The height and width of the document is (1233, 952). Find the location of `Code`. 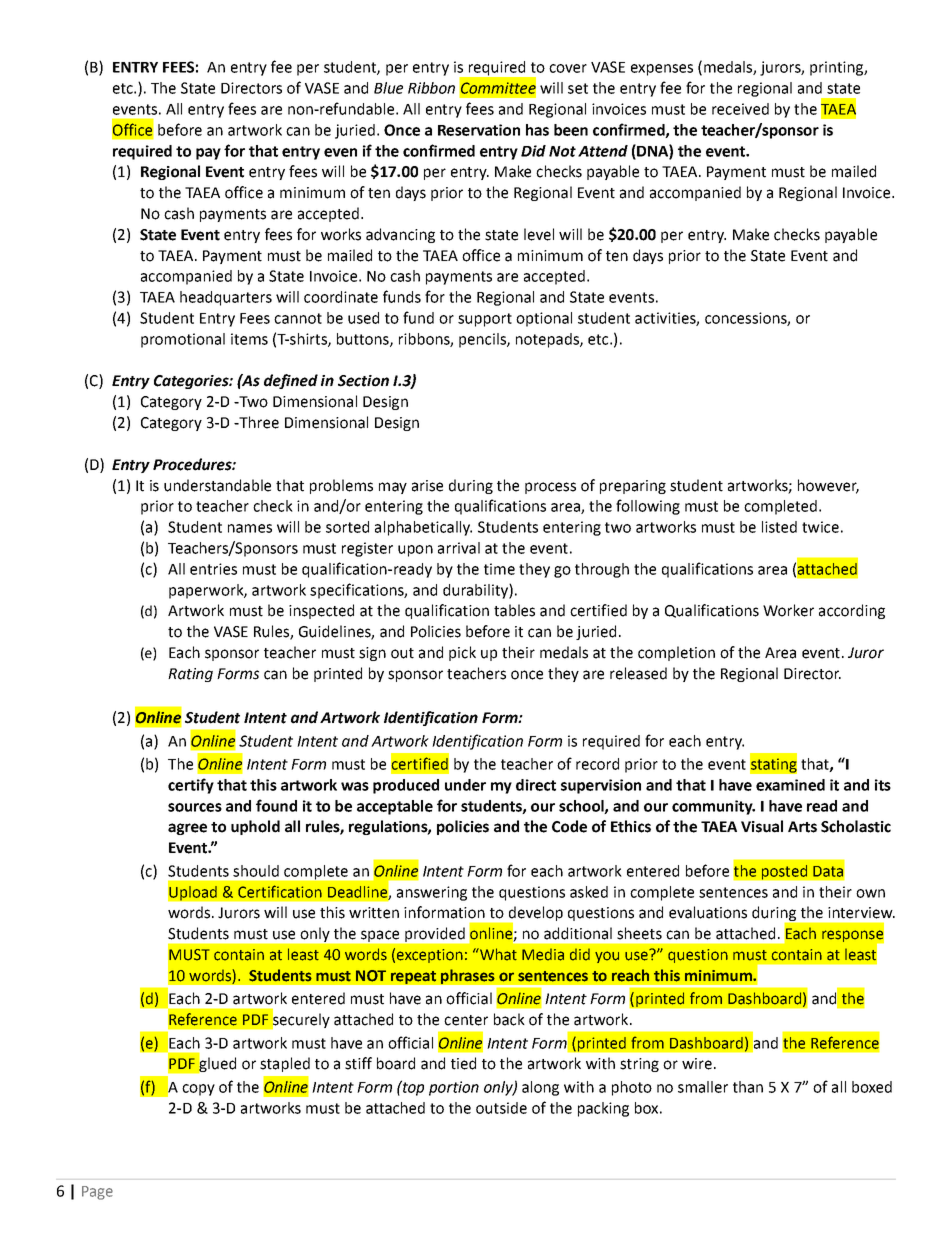

Code is located at coordinates (569, 826).
